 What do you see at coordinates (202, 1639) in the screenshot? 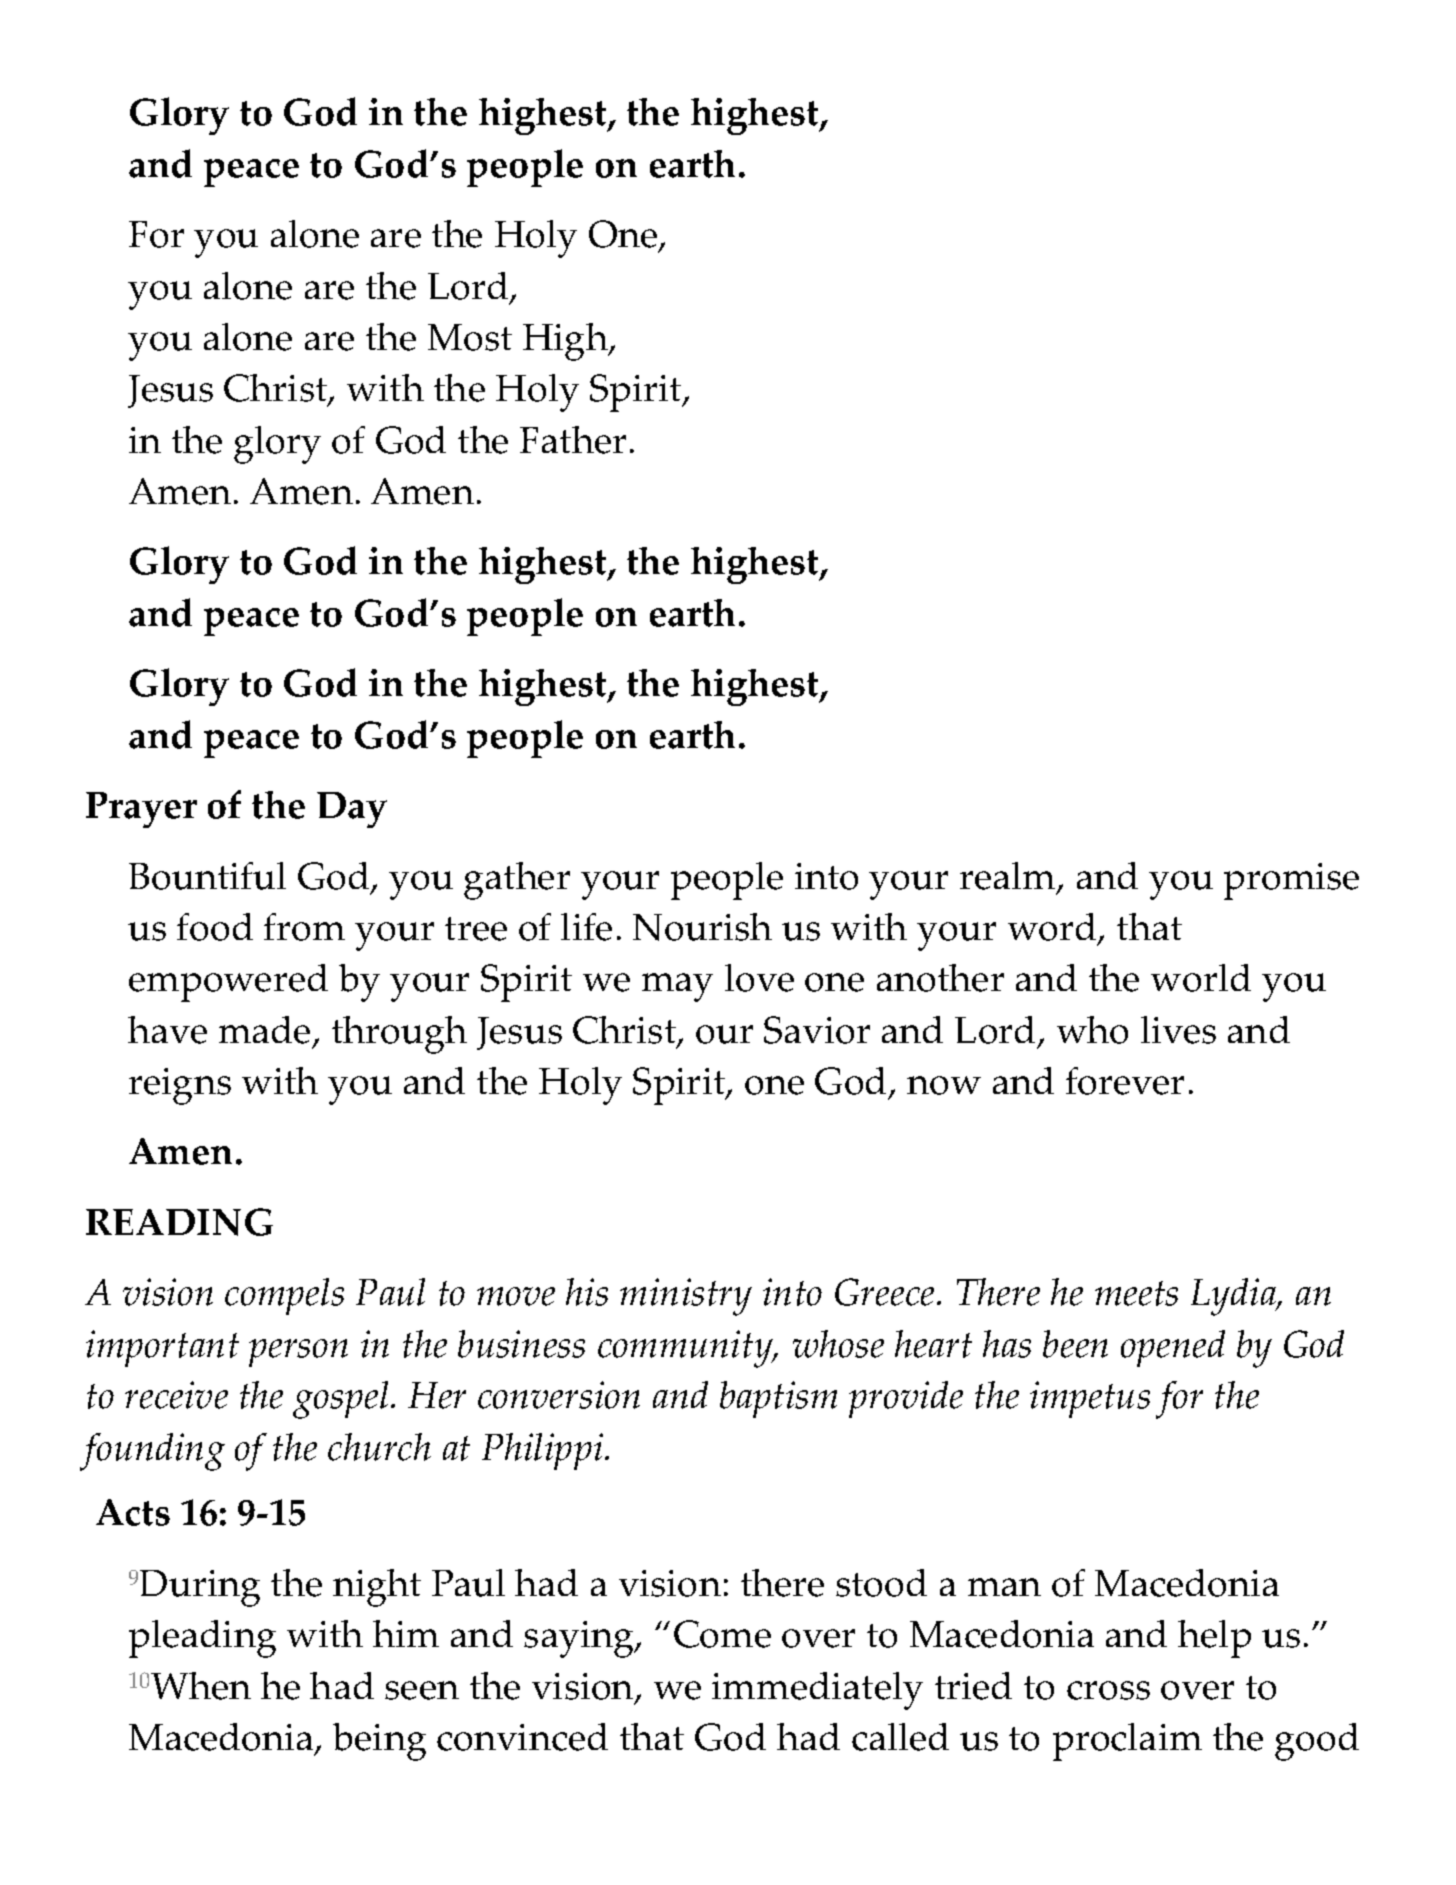
I see `pleading` at bounding box center [202, 1639].
